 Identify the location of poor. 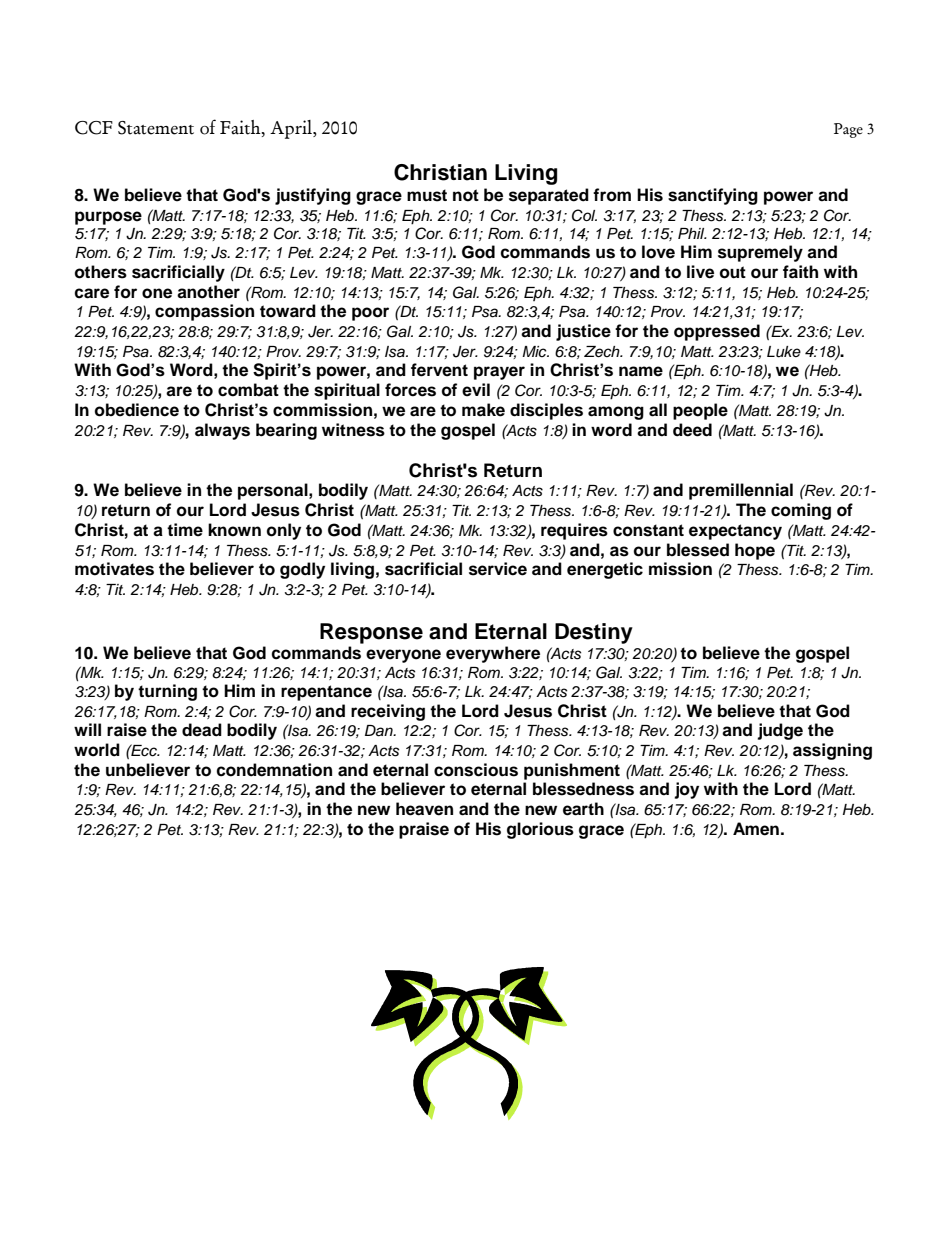
(370, 314).
